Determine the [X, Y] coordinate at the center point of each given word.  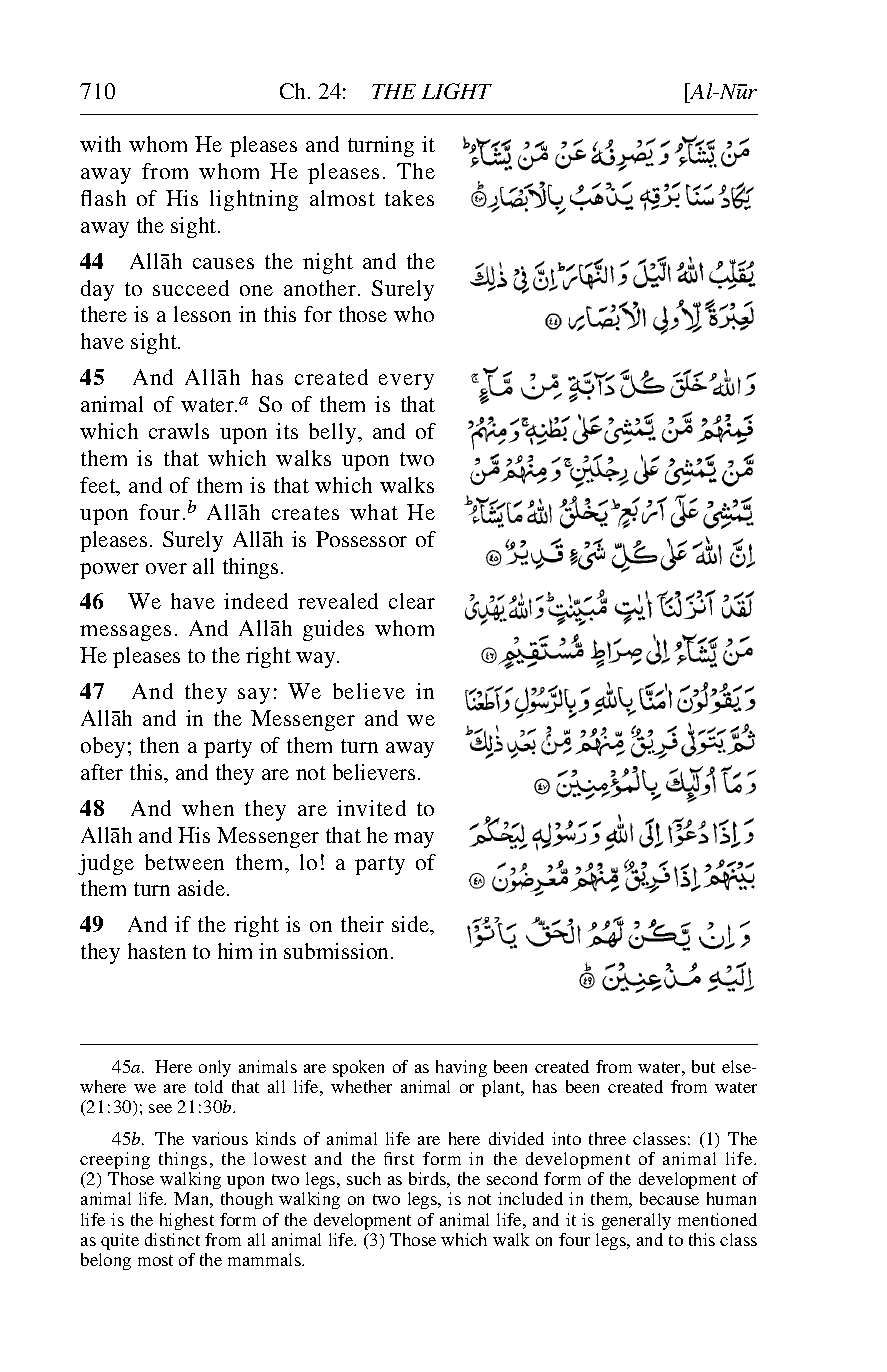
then [159, 745]
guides [333, 630]
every [406, 382]
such [364, 1178]
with [100, 144]
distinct [172, 1239]
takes [409, 198]
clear [412, 601]
